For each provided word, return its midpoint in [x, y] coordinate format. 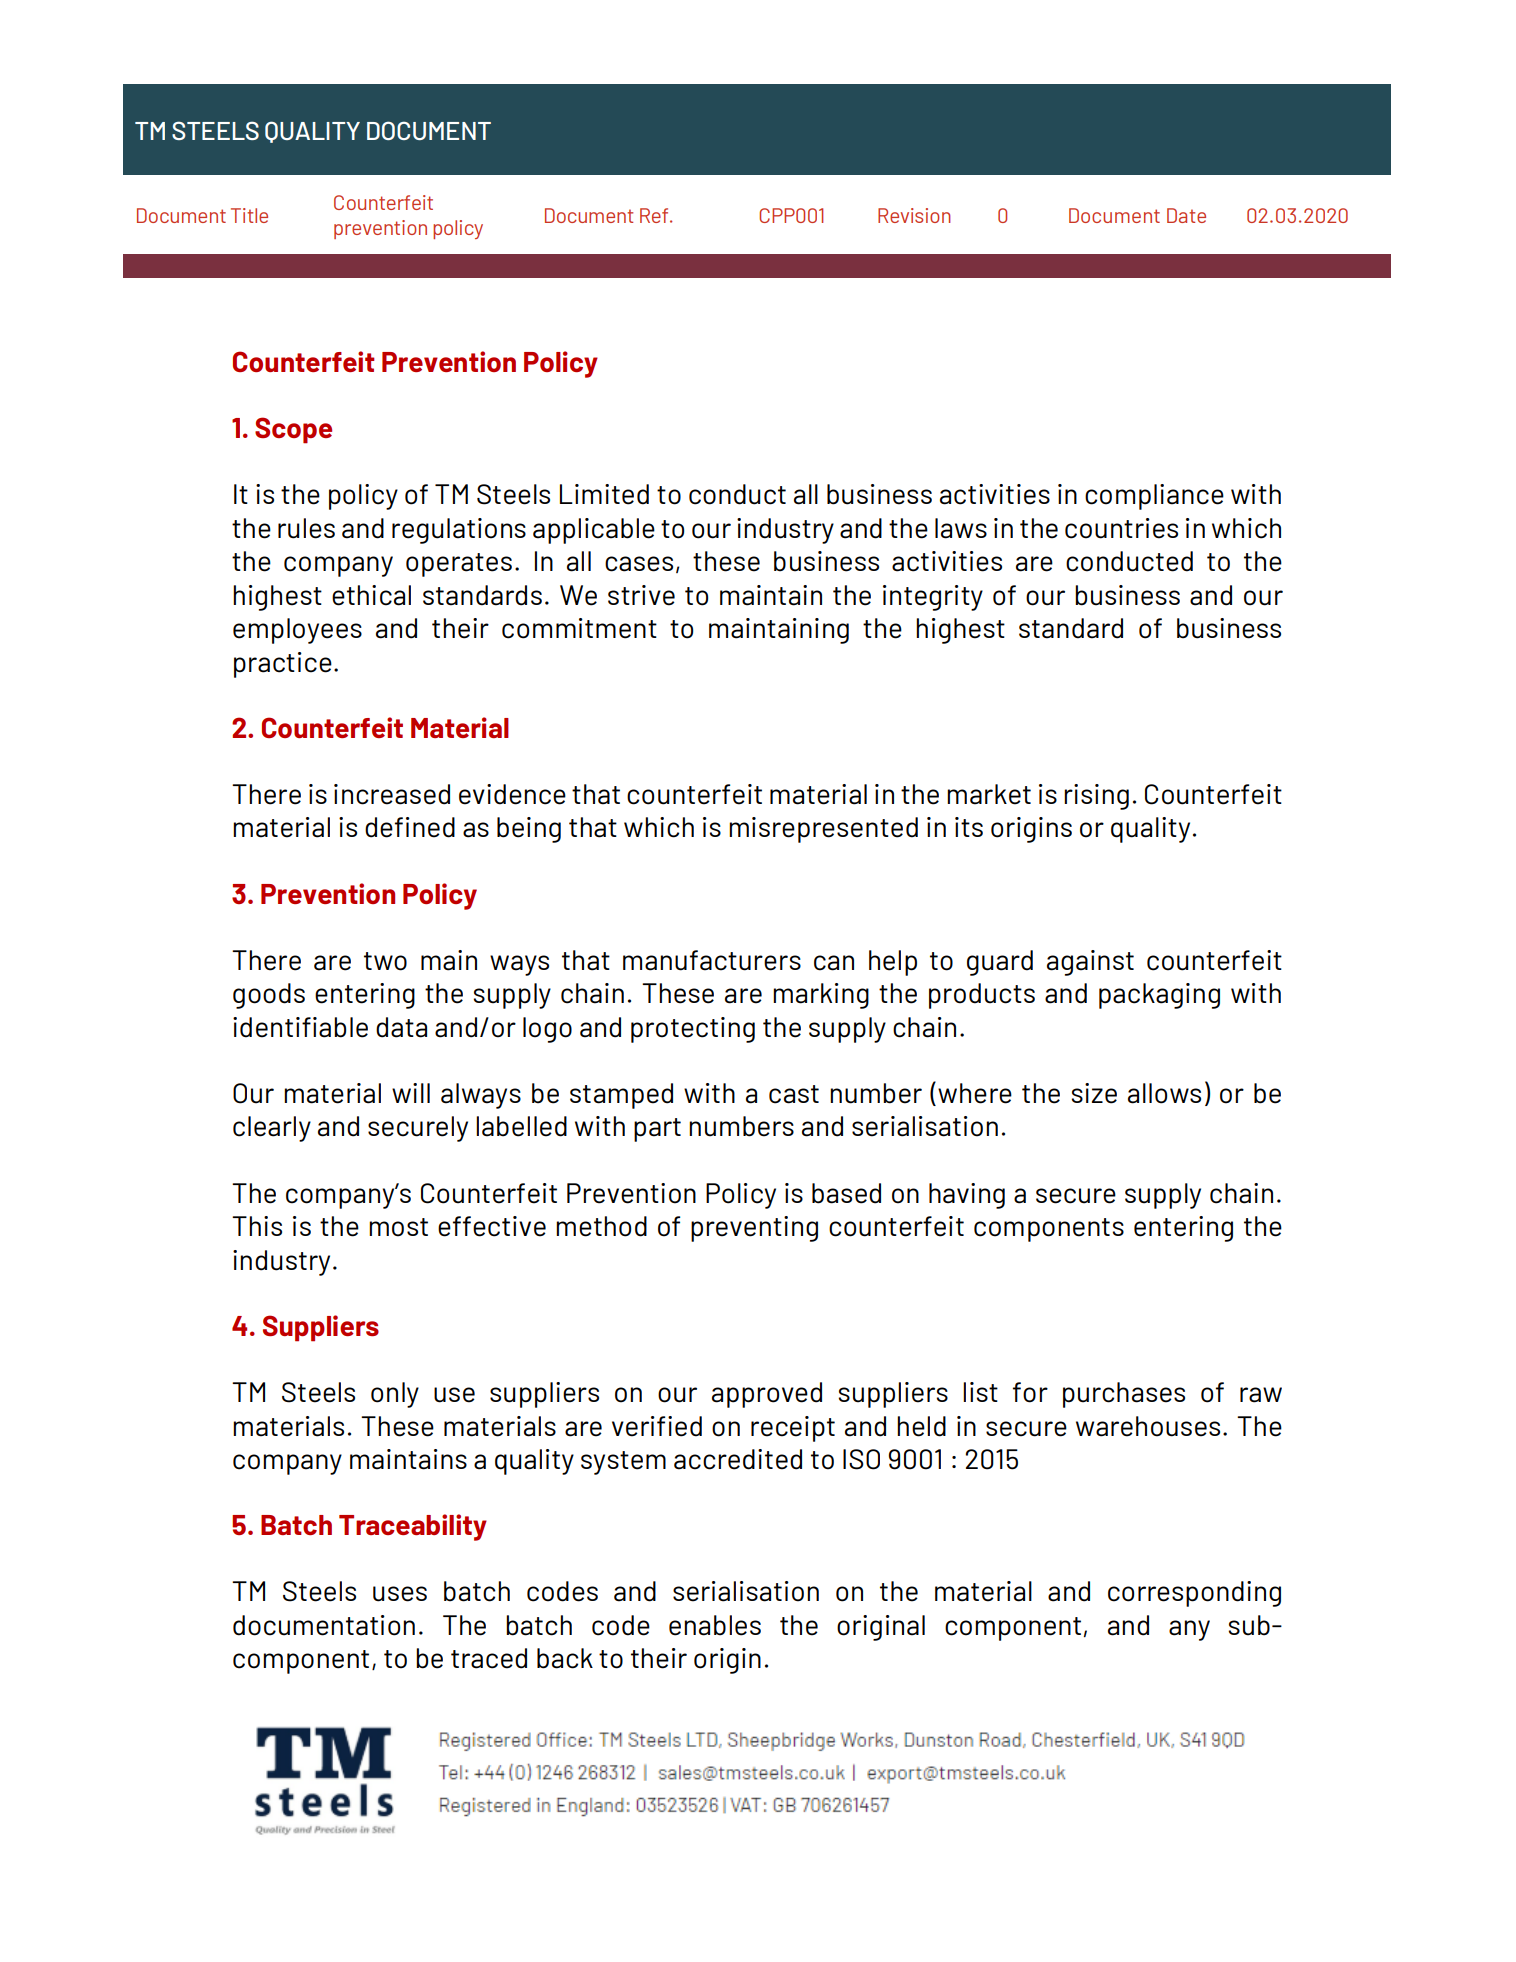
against [1090, 963]
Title [249, 215]
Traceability [413, 1527]
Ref [655, 215]
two [385, 961]
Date [1186, 215]
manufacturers [712, 960]
